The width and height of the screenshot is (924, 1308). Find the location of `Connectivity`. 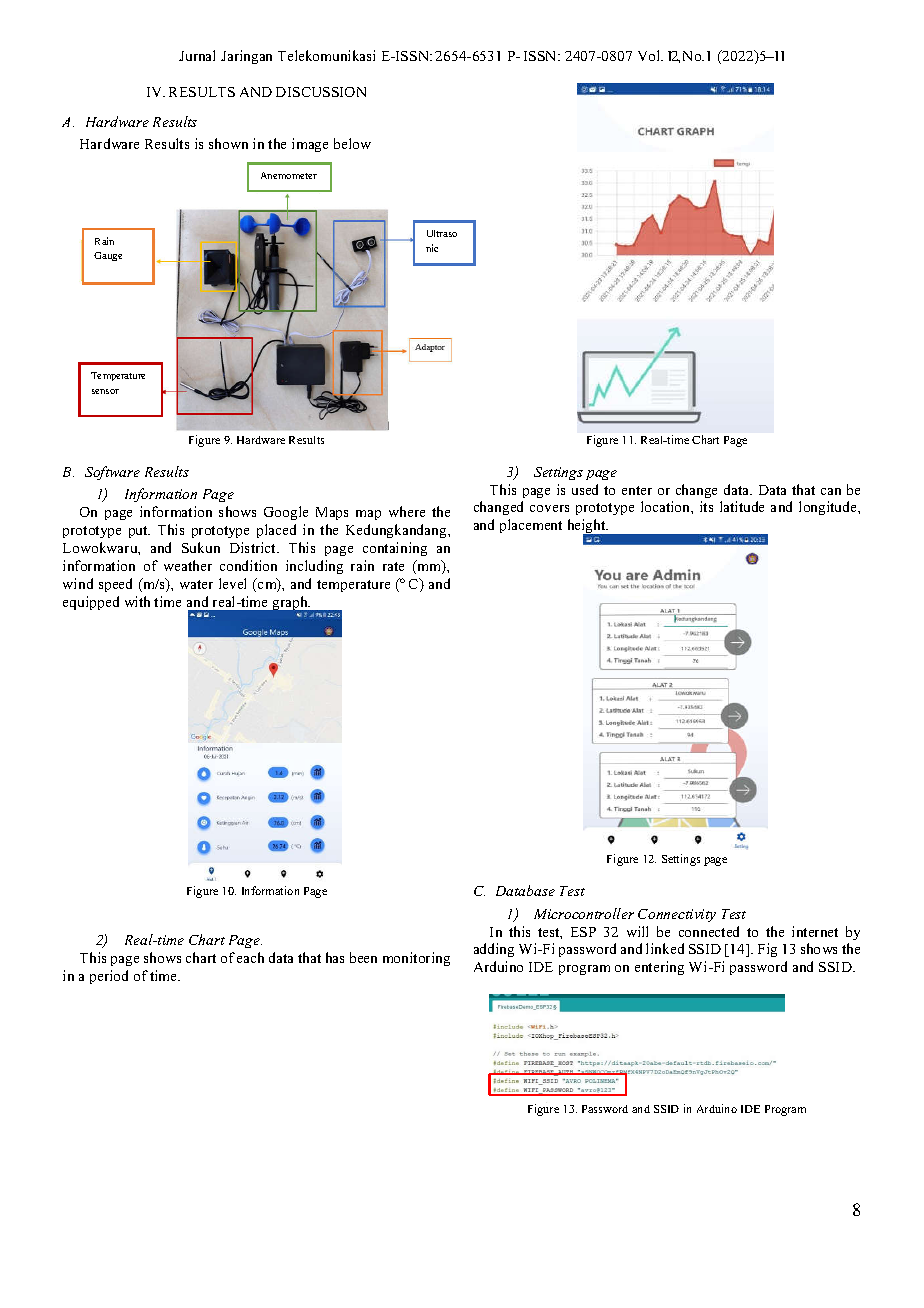

Connectivity is located at coordinates (677, 915).
